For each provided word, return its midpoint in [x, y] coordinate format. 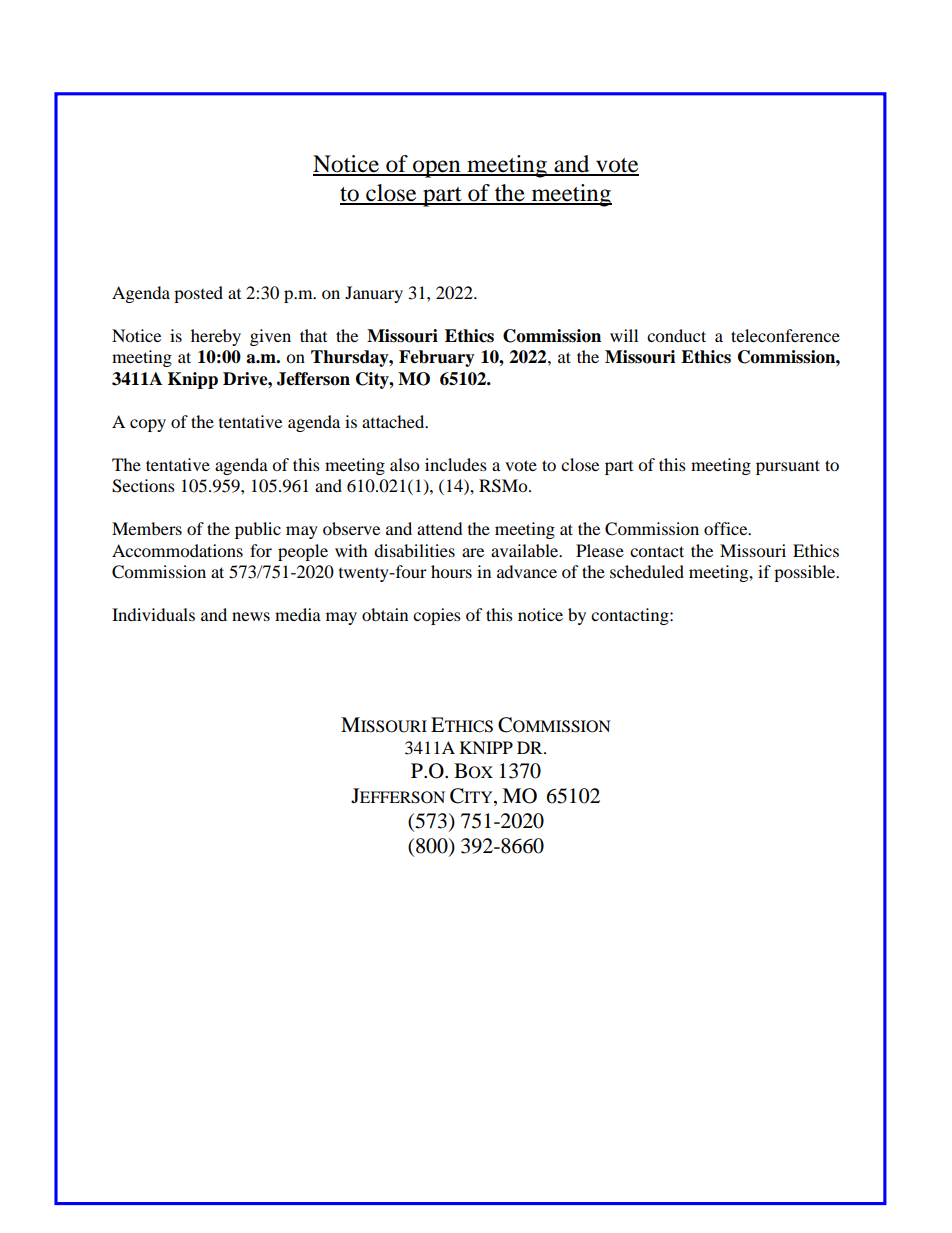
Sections [143, 486]
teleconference [785, 335]
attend [440, 528]
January [374, 294]
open [437, 169]
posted [198, 294]
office [727, 528]
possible [806, 573]
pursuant [788, 467]
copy [148, 425]
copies [437, 616]
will [624, 335]
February [437, 358]
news [251, 616]
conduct [676, 335]
